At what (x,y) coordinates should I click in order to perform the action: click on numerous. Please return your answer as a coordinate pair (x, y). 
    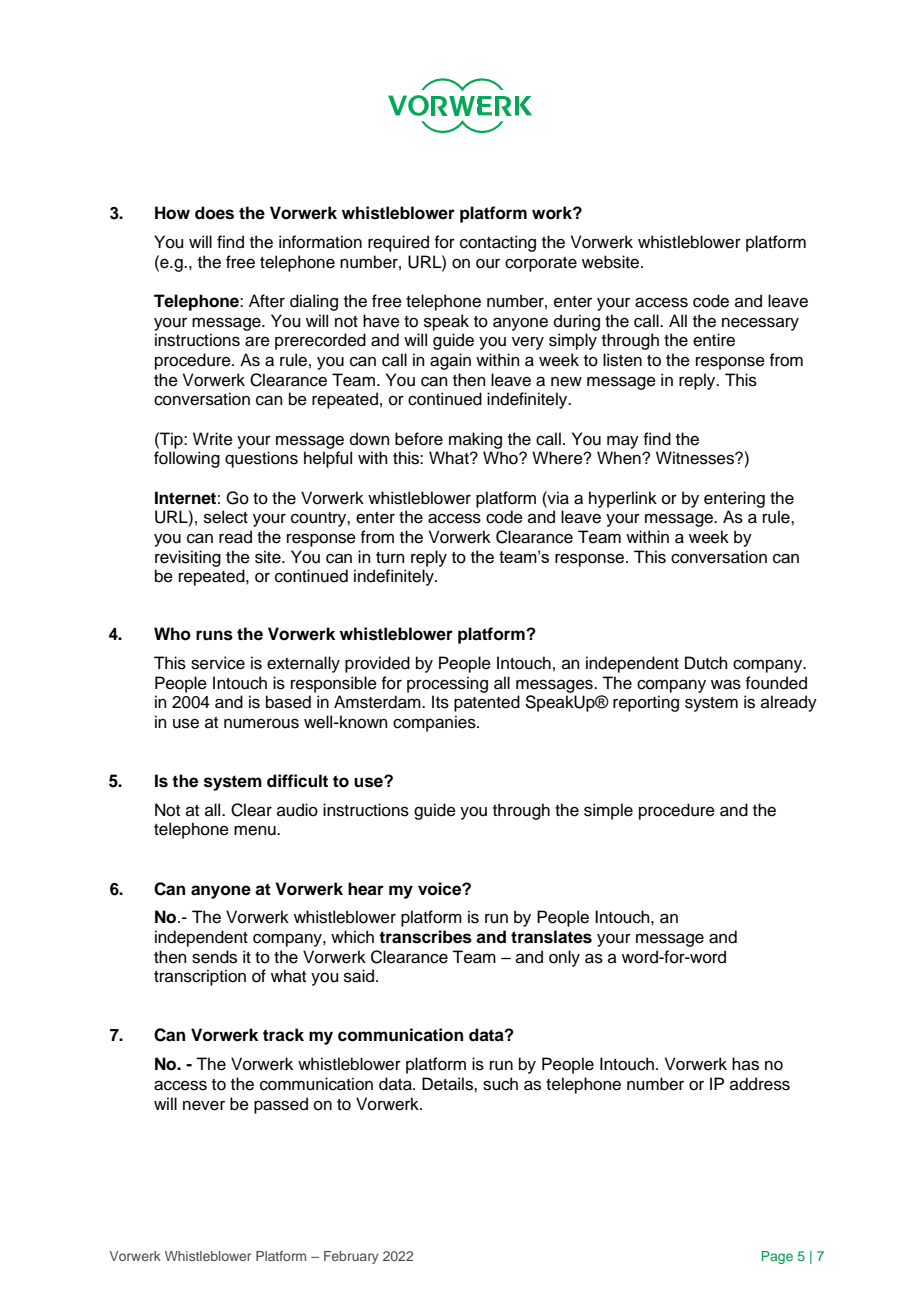
    Looking at the image, I should click on (261, 723).
